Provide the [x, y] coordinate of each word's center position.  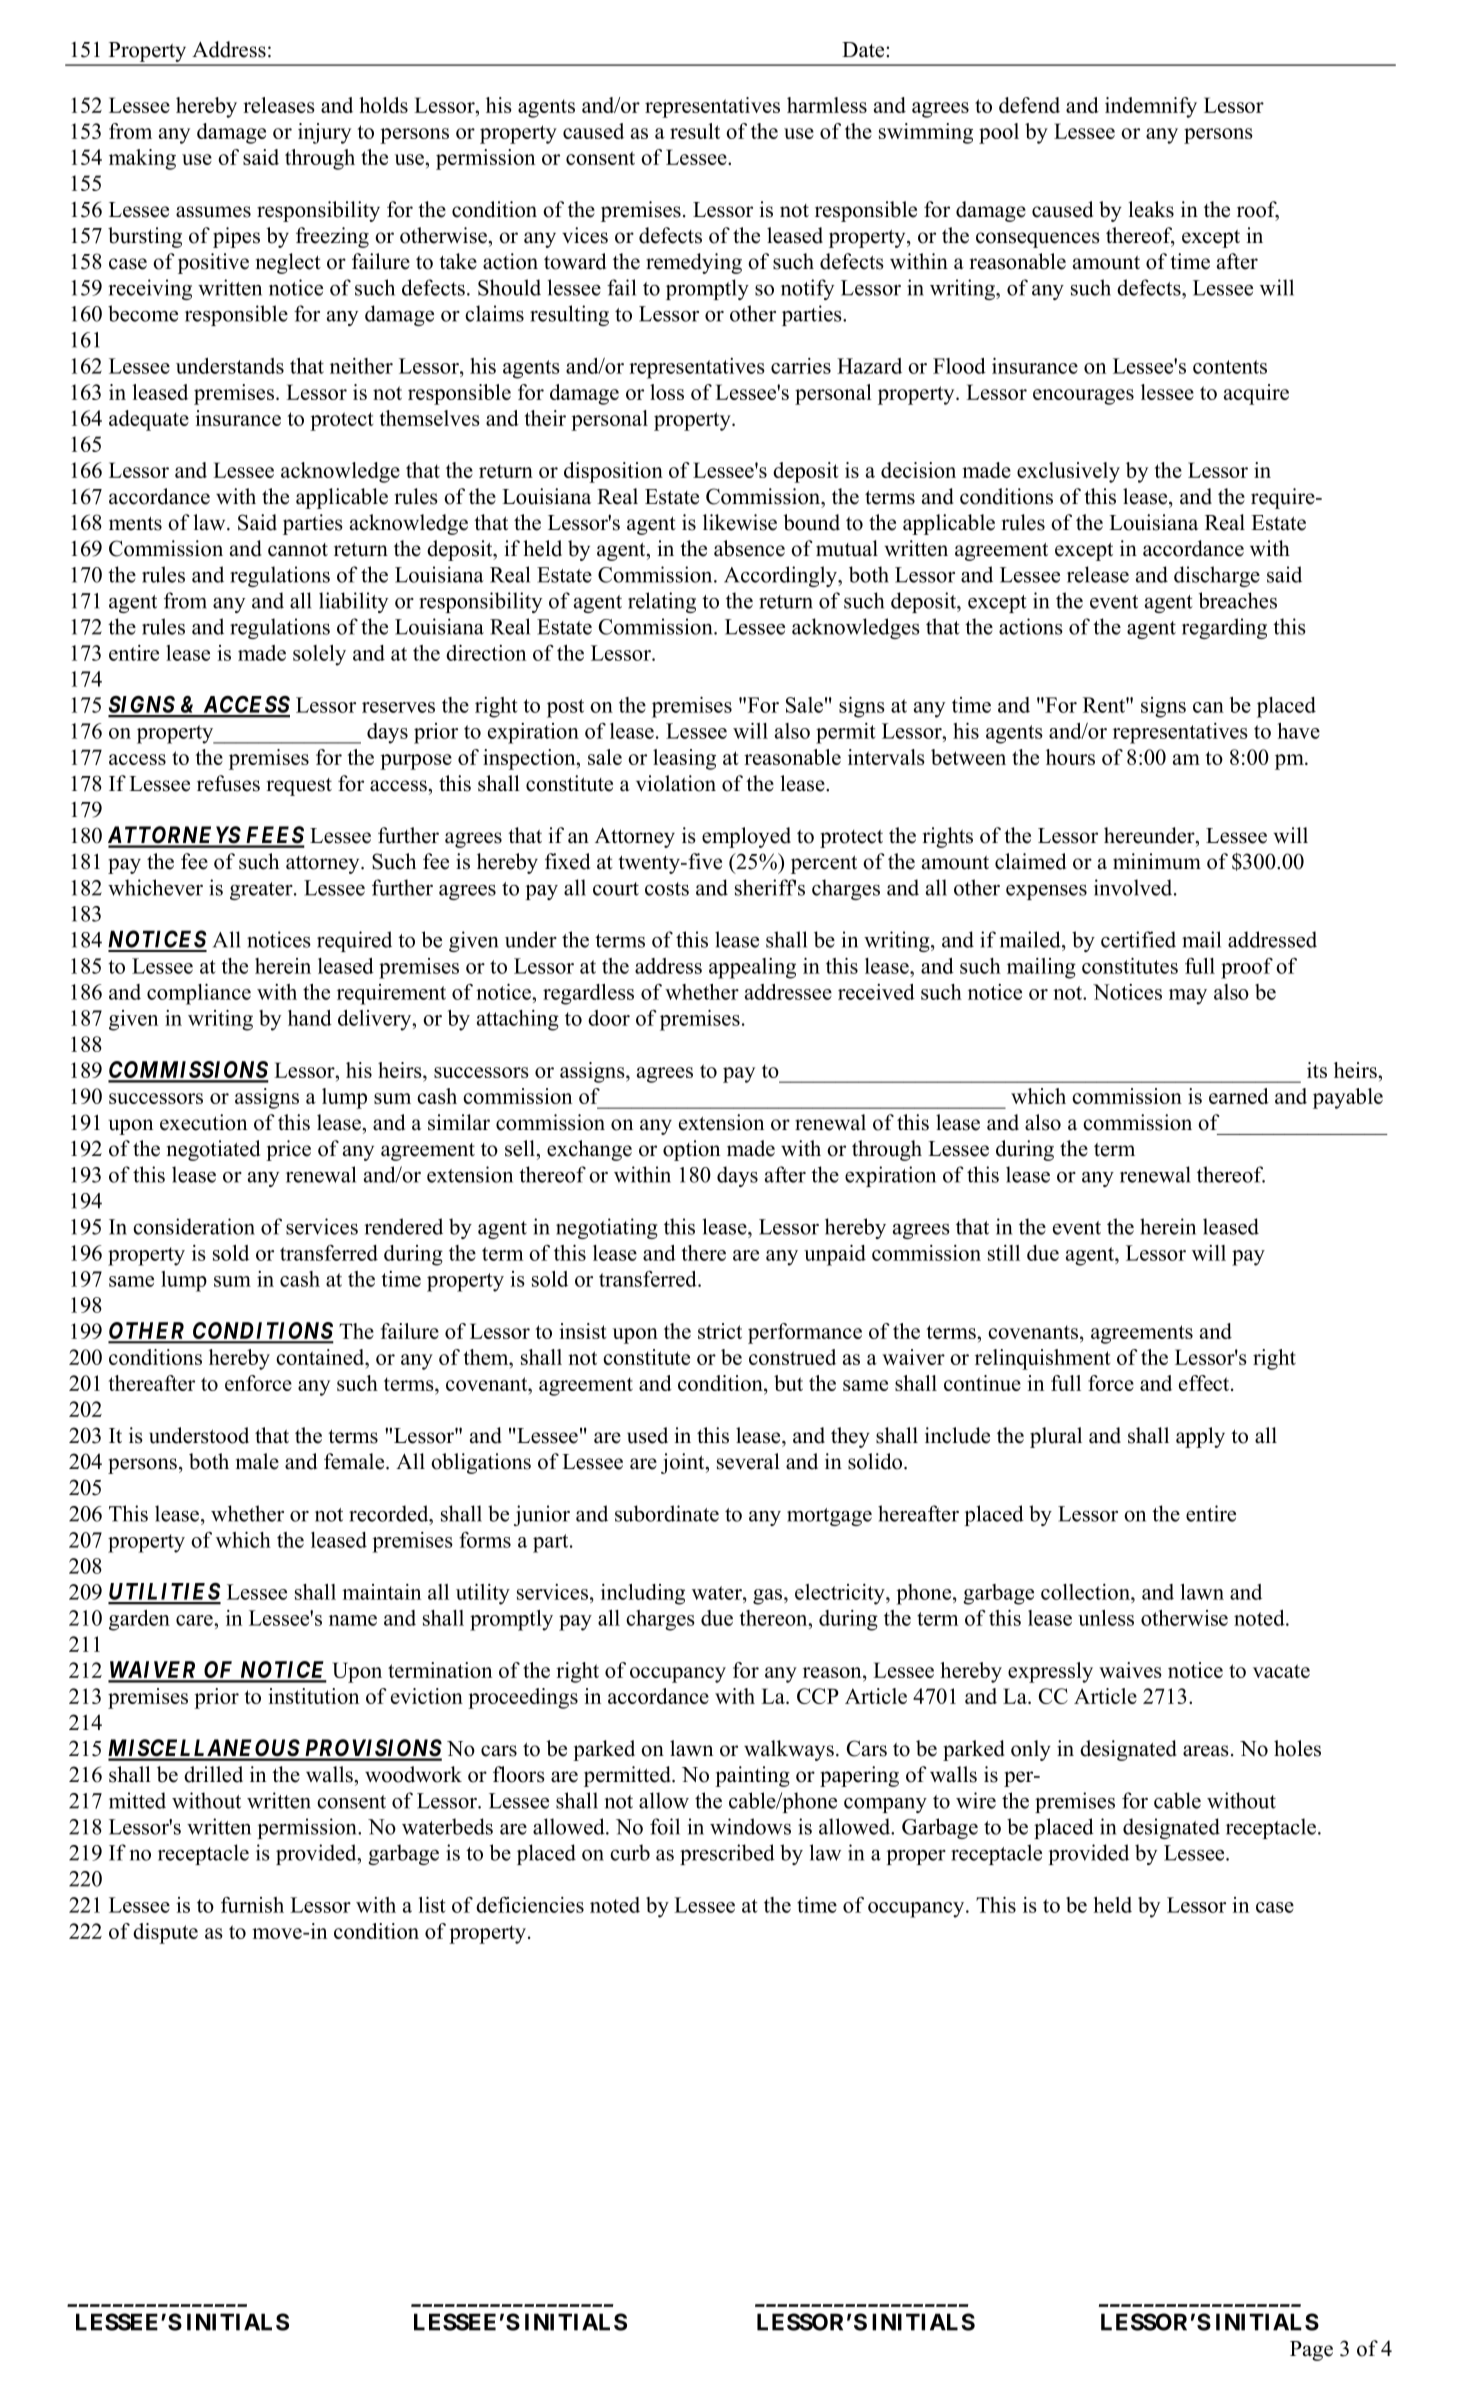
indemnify [1151, 107]
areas [1206, 1751]
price [288, 1150]
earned [1239, 1096]
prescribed [727, 1854]
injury [324, 133]
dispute [165, 1933]
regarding [1224, 628]
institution [313, 1696]
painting [752, 1776]
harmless [827, 105]
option [691, 1150]
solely [319, 655]
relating [662, 602]
